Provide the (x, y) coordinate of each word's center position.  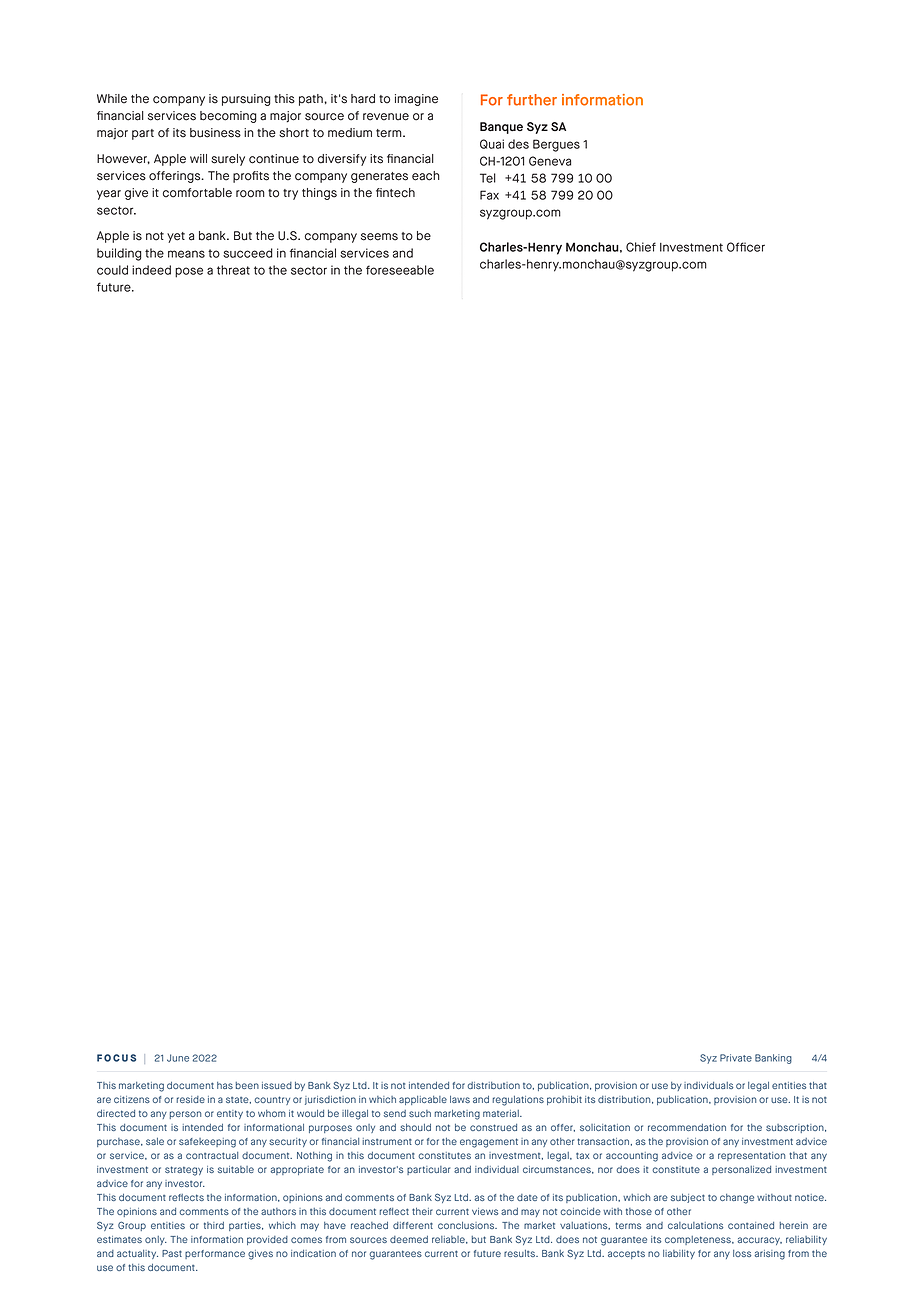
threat (233, 270)
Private (736, 1058)
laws (460, 1099)
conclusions (467, 1225)
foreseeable (400, 270)
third (214, 1225)
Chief (641, 247)
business (215, 133)
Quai (492, 144)
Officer (746, 247)
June (178, 1058)
